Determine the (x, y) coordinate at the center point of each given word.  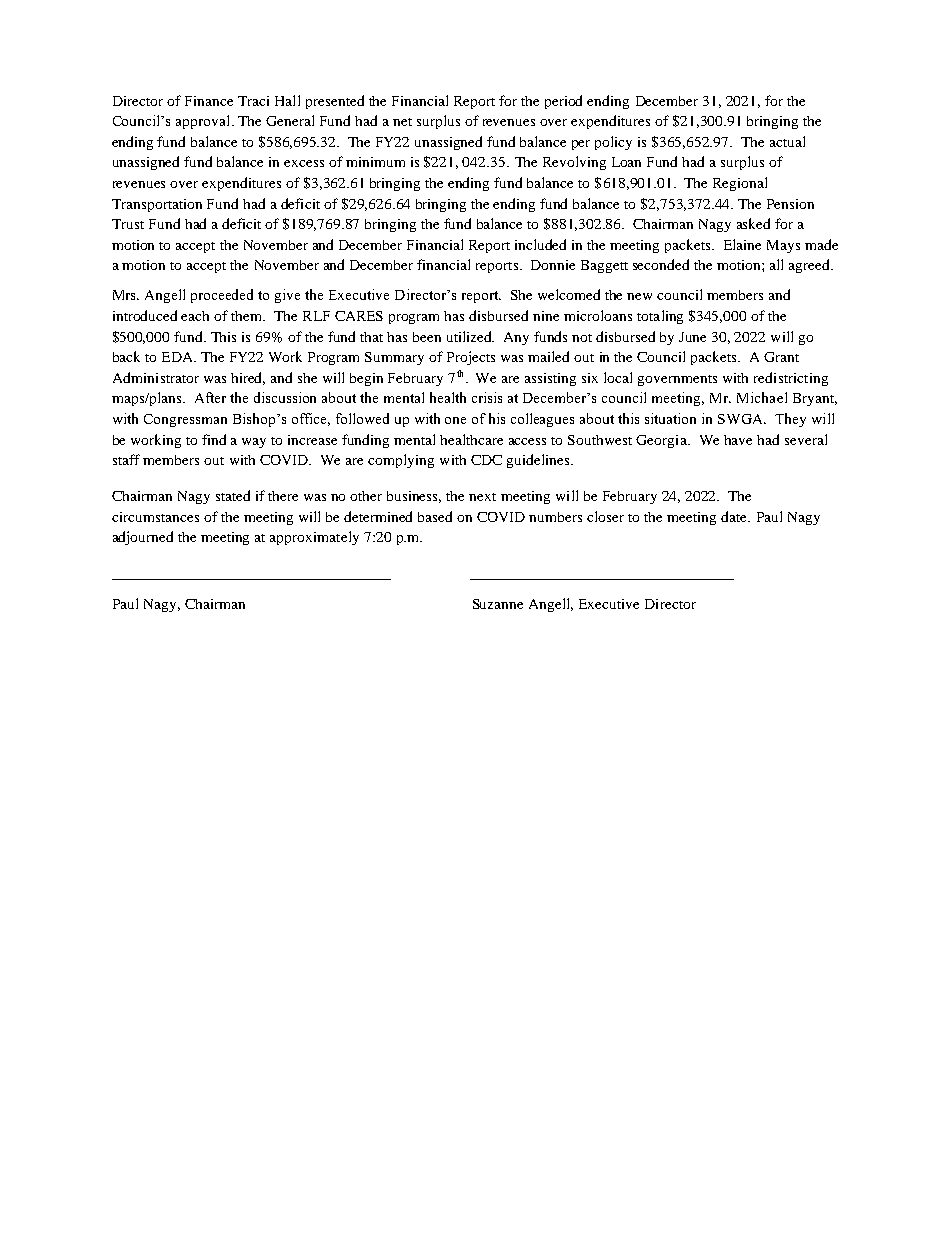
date (735, 516)
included (540, 244)
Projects (471, 358)
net (402, 122)
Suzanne (498, 604)
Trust (128, 224)
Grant (781, 357)
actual (787, 141)
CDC (486, 460)
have (738, 440)
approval (204, 122)
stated (233, 495)
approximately (314, 538)
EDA (179, 357)
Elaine (742, 244)
